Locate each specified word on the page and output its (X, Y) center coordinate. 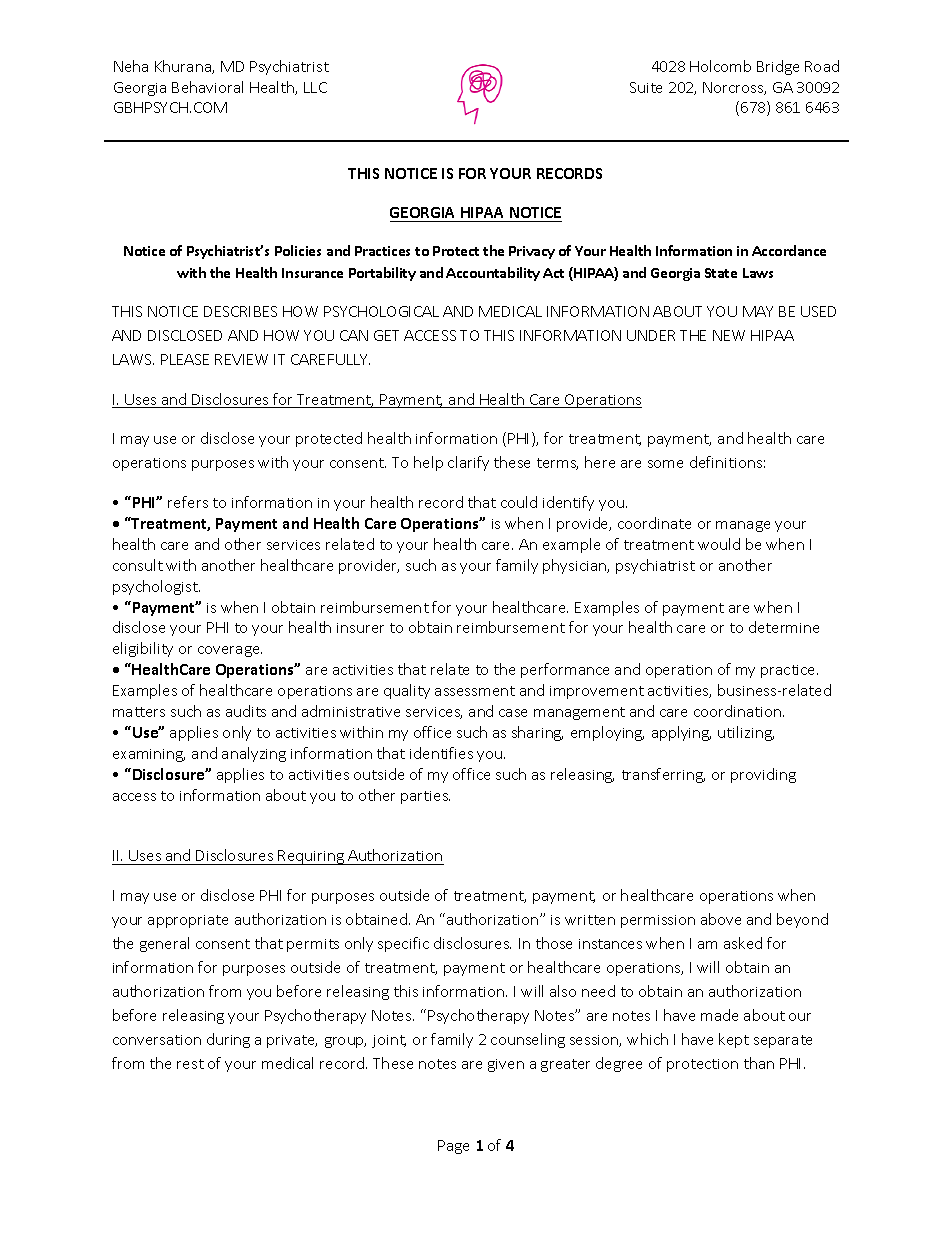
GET (386, 335)
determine (784, 627)
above (721, 919)
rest (190, 1064)
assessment (475, 691)
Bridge (778, 67)
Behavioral (207, 87)
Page (453, 1147)
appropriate (188, 921)
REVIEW (241, 359)
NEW (729, 335)
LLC (315, 87)
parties (425, 797)
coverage (230, 651)
